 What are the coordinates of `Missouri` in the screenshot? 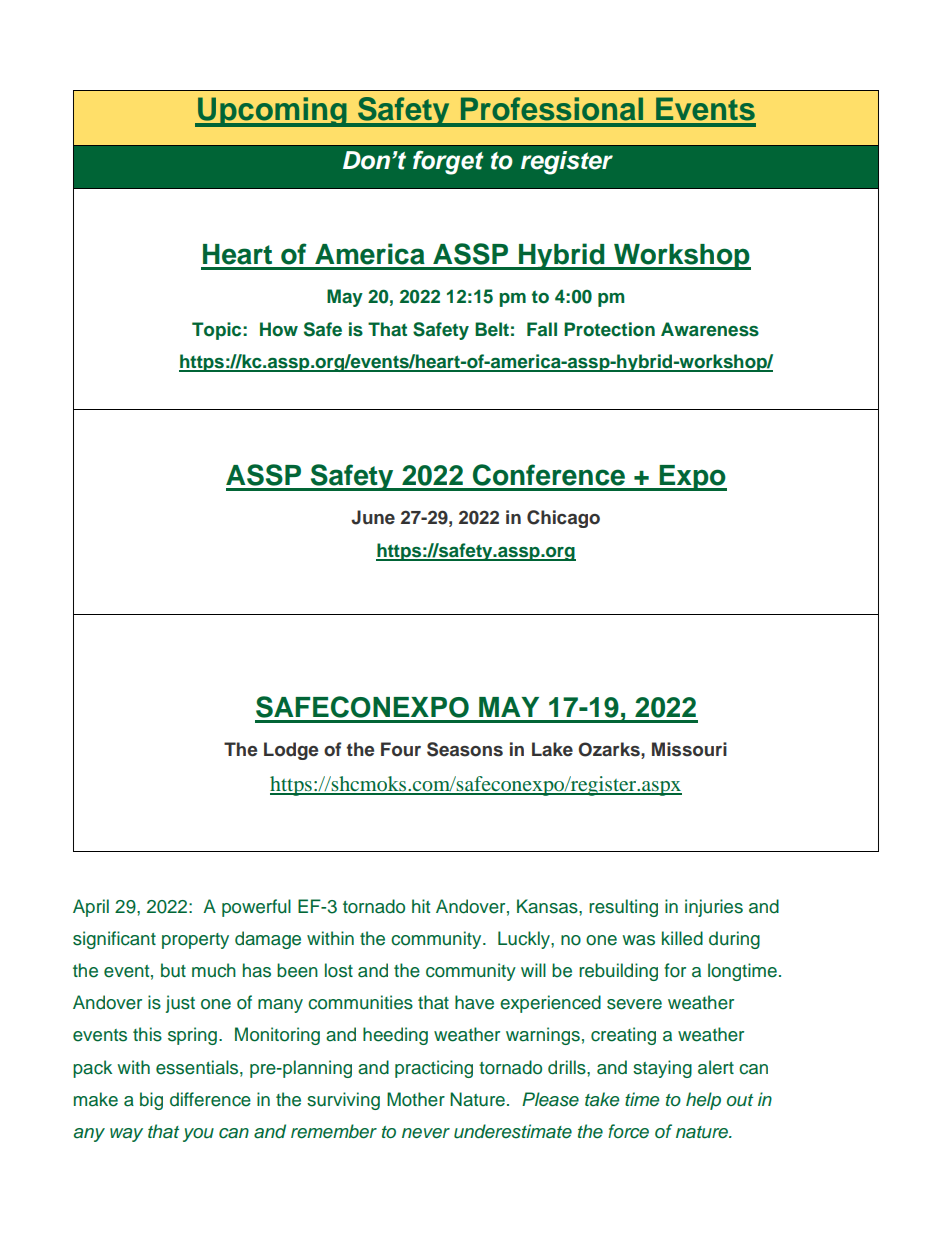 It's located at (689, 749).
